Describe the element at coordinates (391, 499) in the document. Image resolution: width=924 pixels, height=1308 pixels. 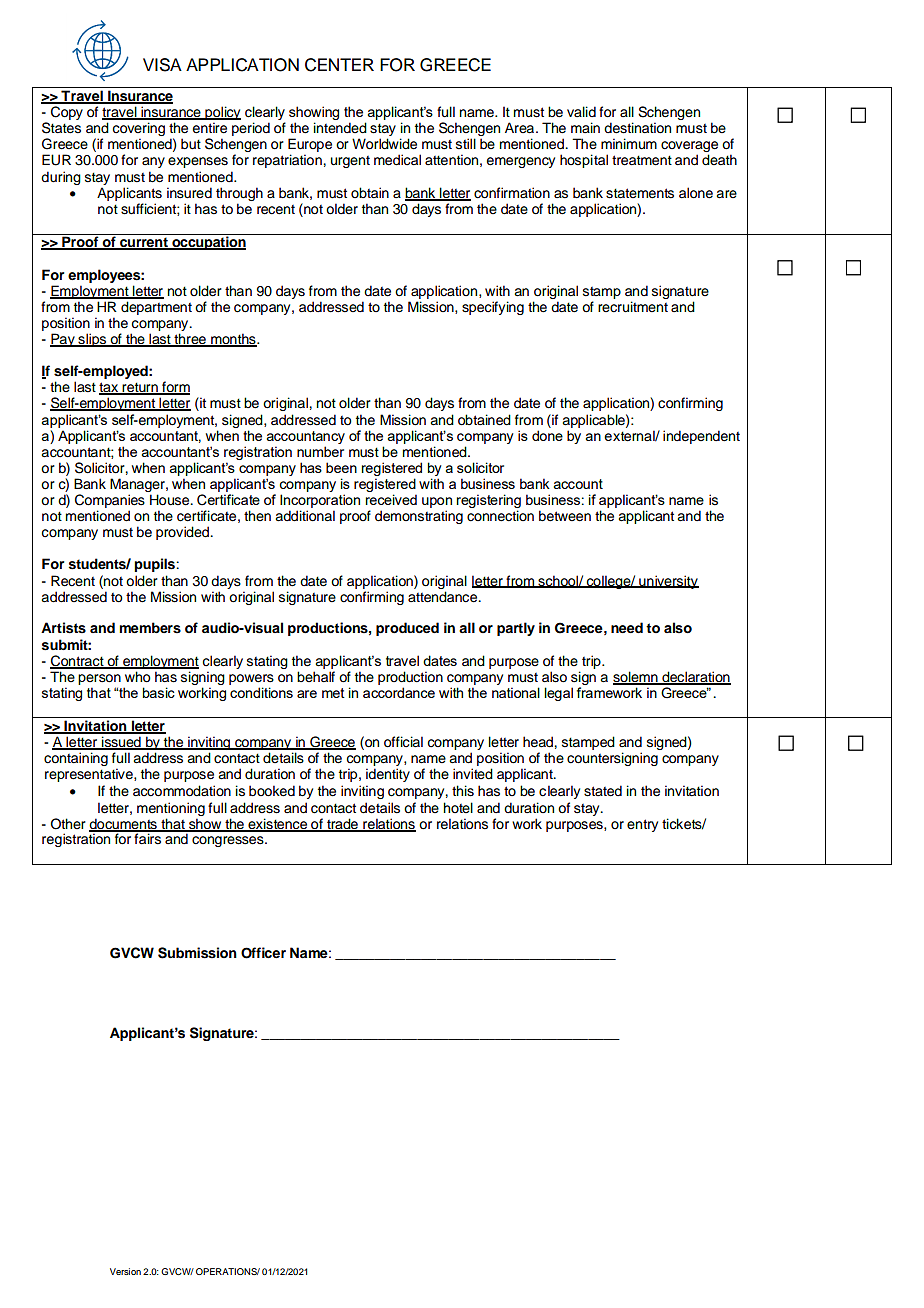
I see `received` at that location.
